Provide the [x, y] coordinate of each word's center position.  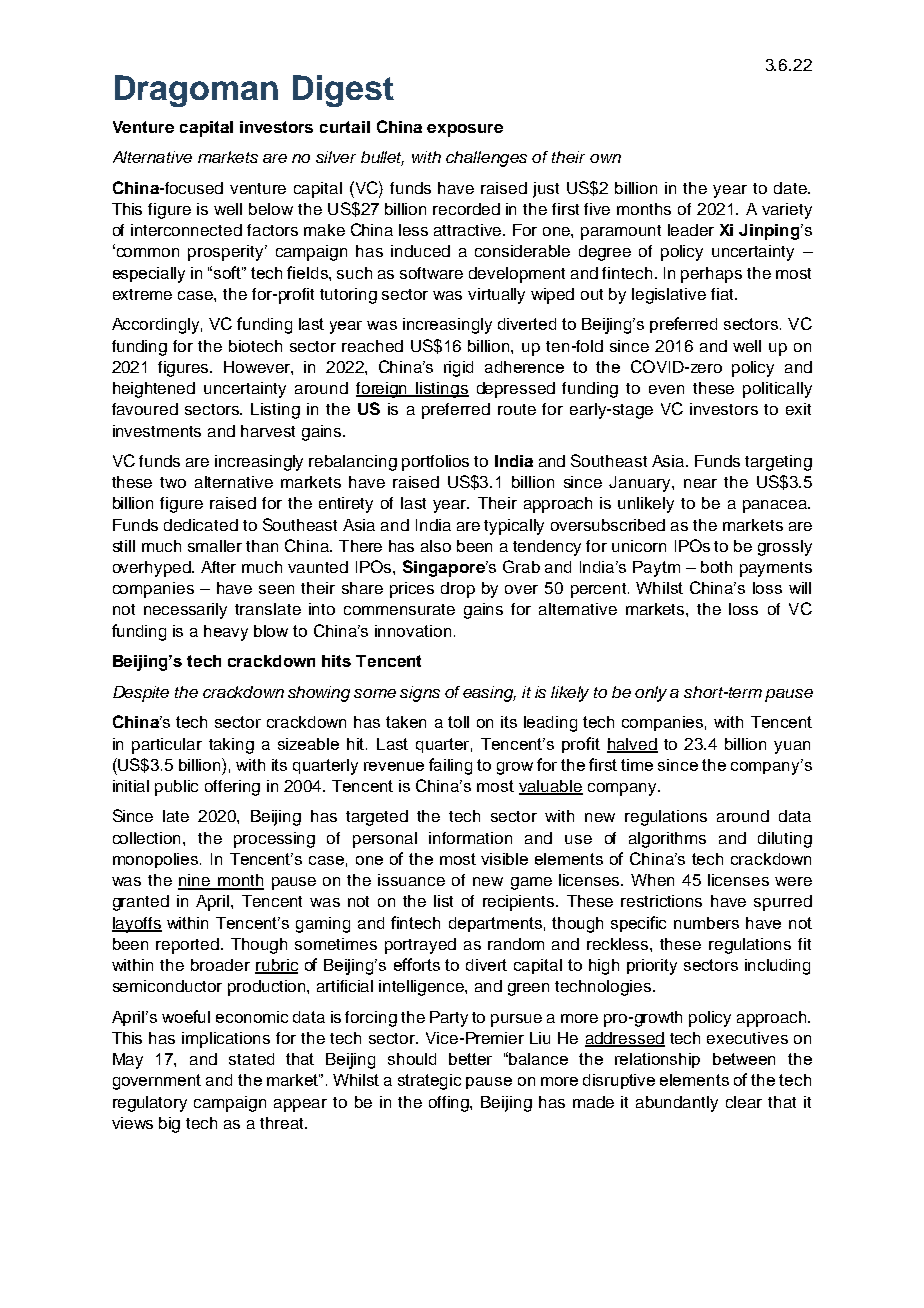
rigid [458, 369]
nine [195, 881]
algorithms [667, 840]
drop [458, 590]
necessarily [185, 611]
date [791, 188]
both [716, 567]
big [169, 1125]
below [271, 209]
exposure [465, 130]
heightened [154, 390]
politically [777, 390]
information [470, 838]
